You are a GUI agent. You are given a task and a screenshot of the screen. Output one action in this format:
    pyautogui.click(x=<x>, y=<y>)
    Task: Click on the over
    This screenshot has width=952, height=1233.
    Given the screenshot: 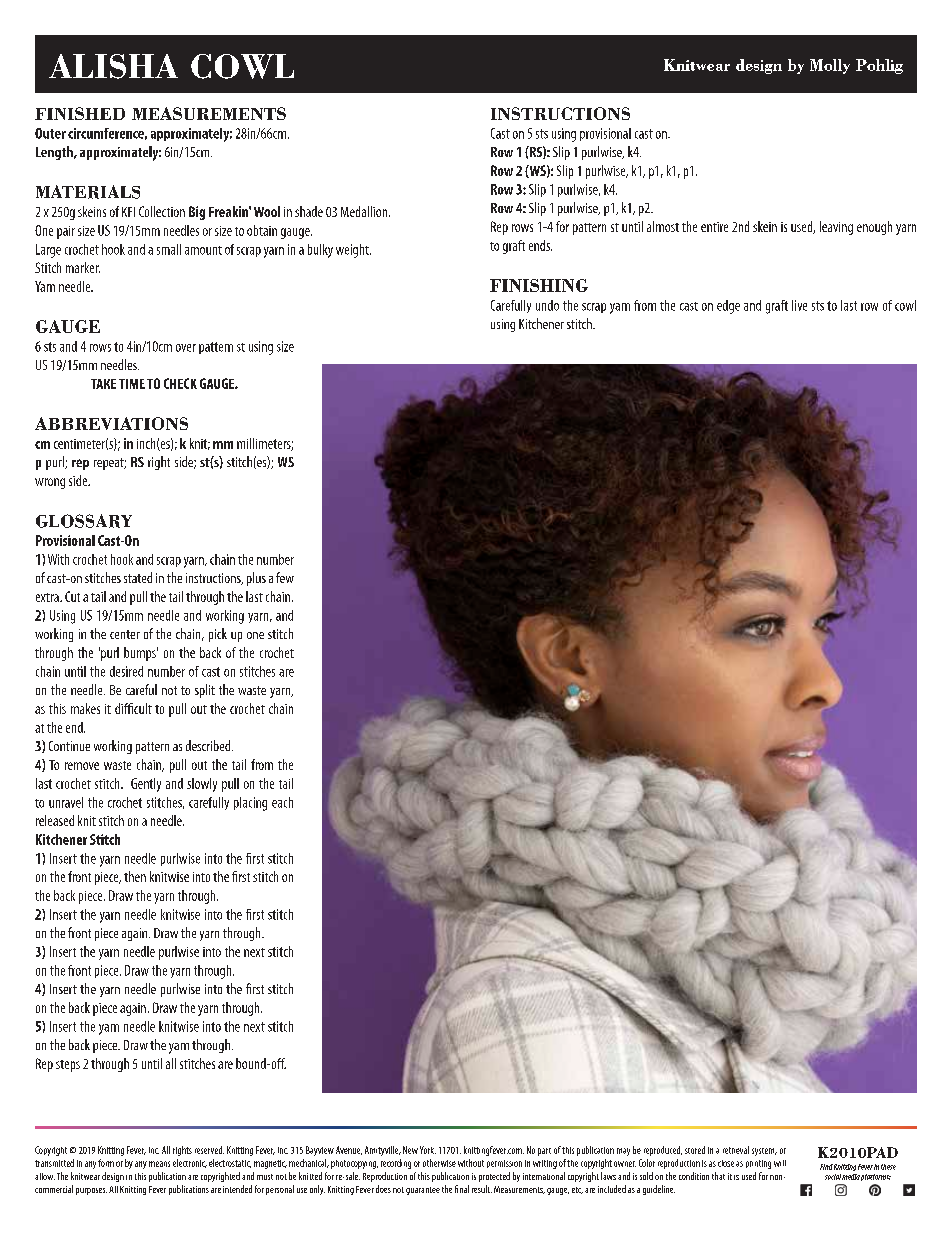 What is the action you would take?
    pyautogui.click(x=186, y=348)
